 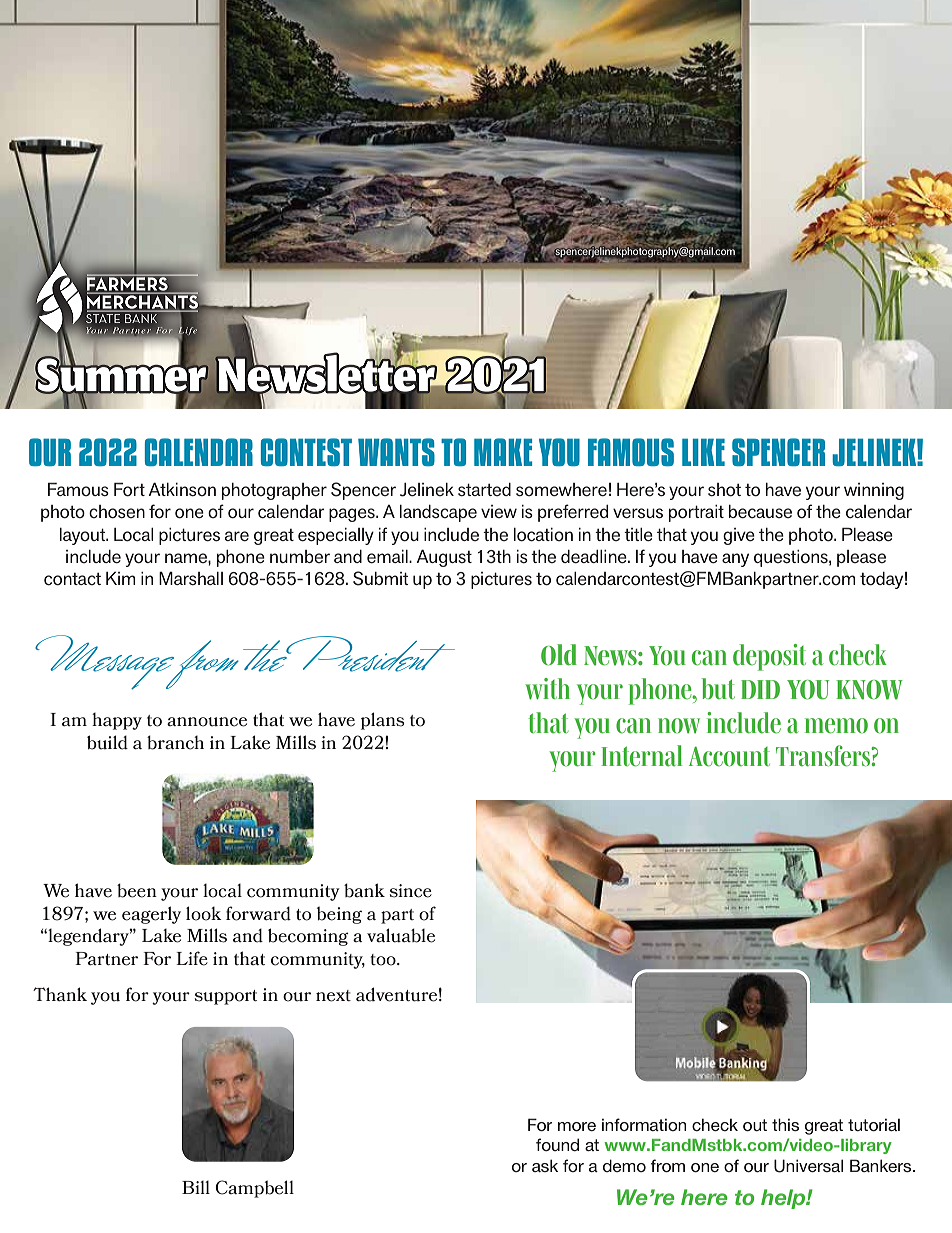 What do you see at coordinates (106, 662) in the document?
I see `Message` at bounding box center [106, 662].
